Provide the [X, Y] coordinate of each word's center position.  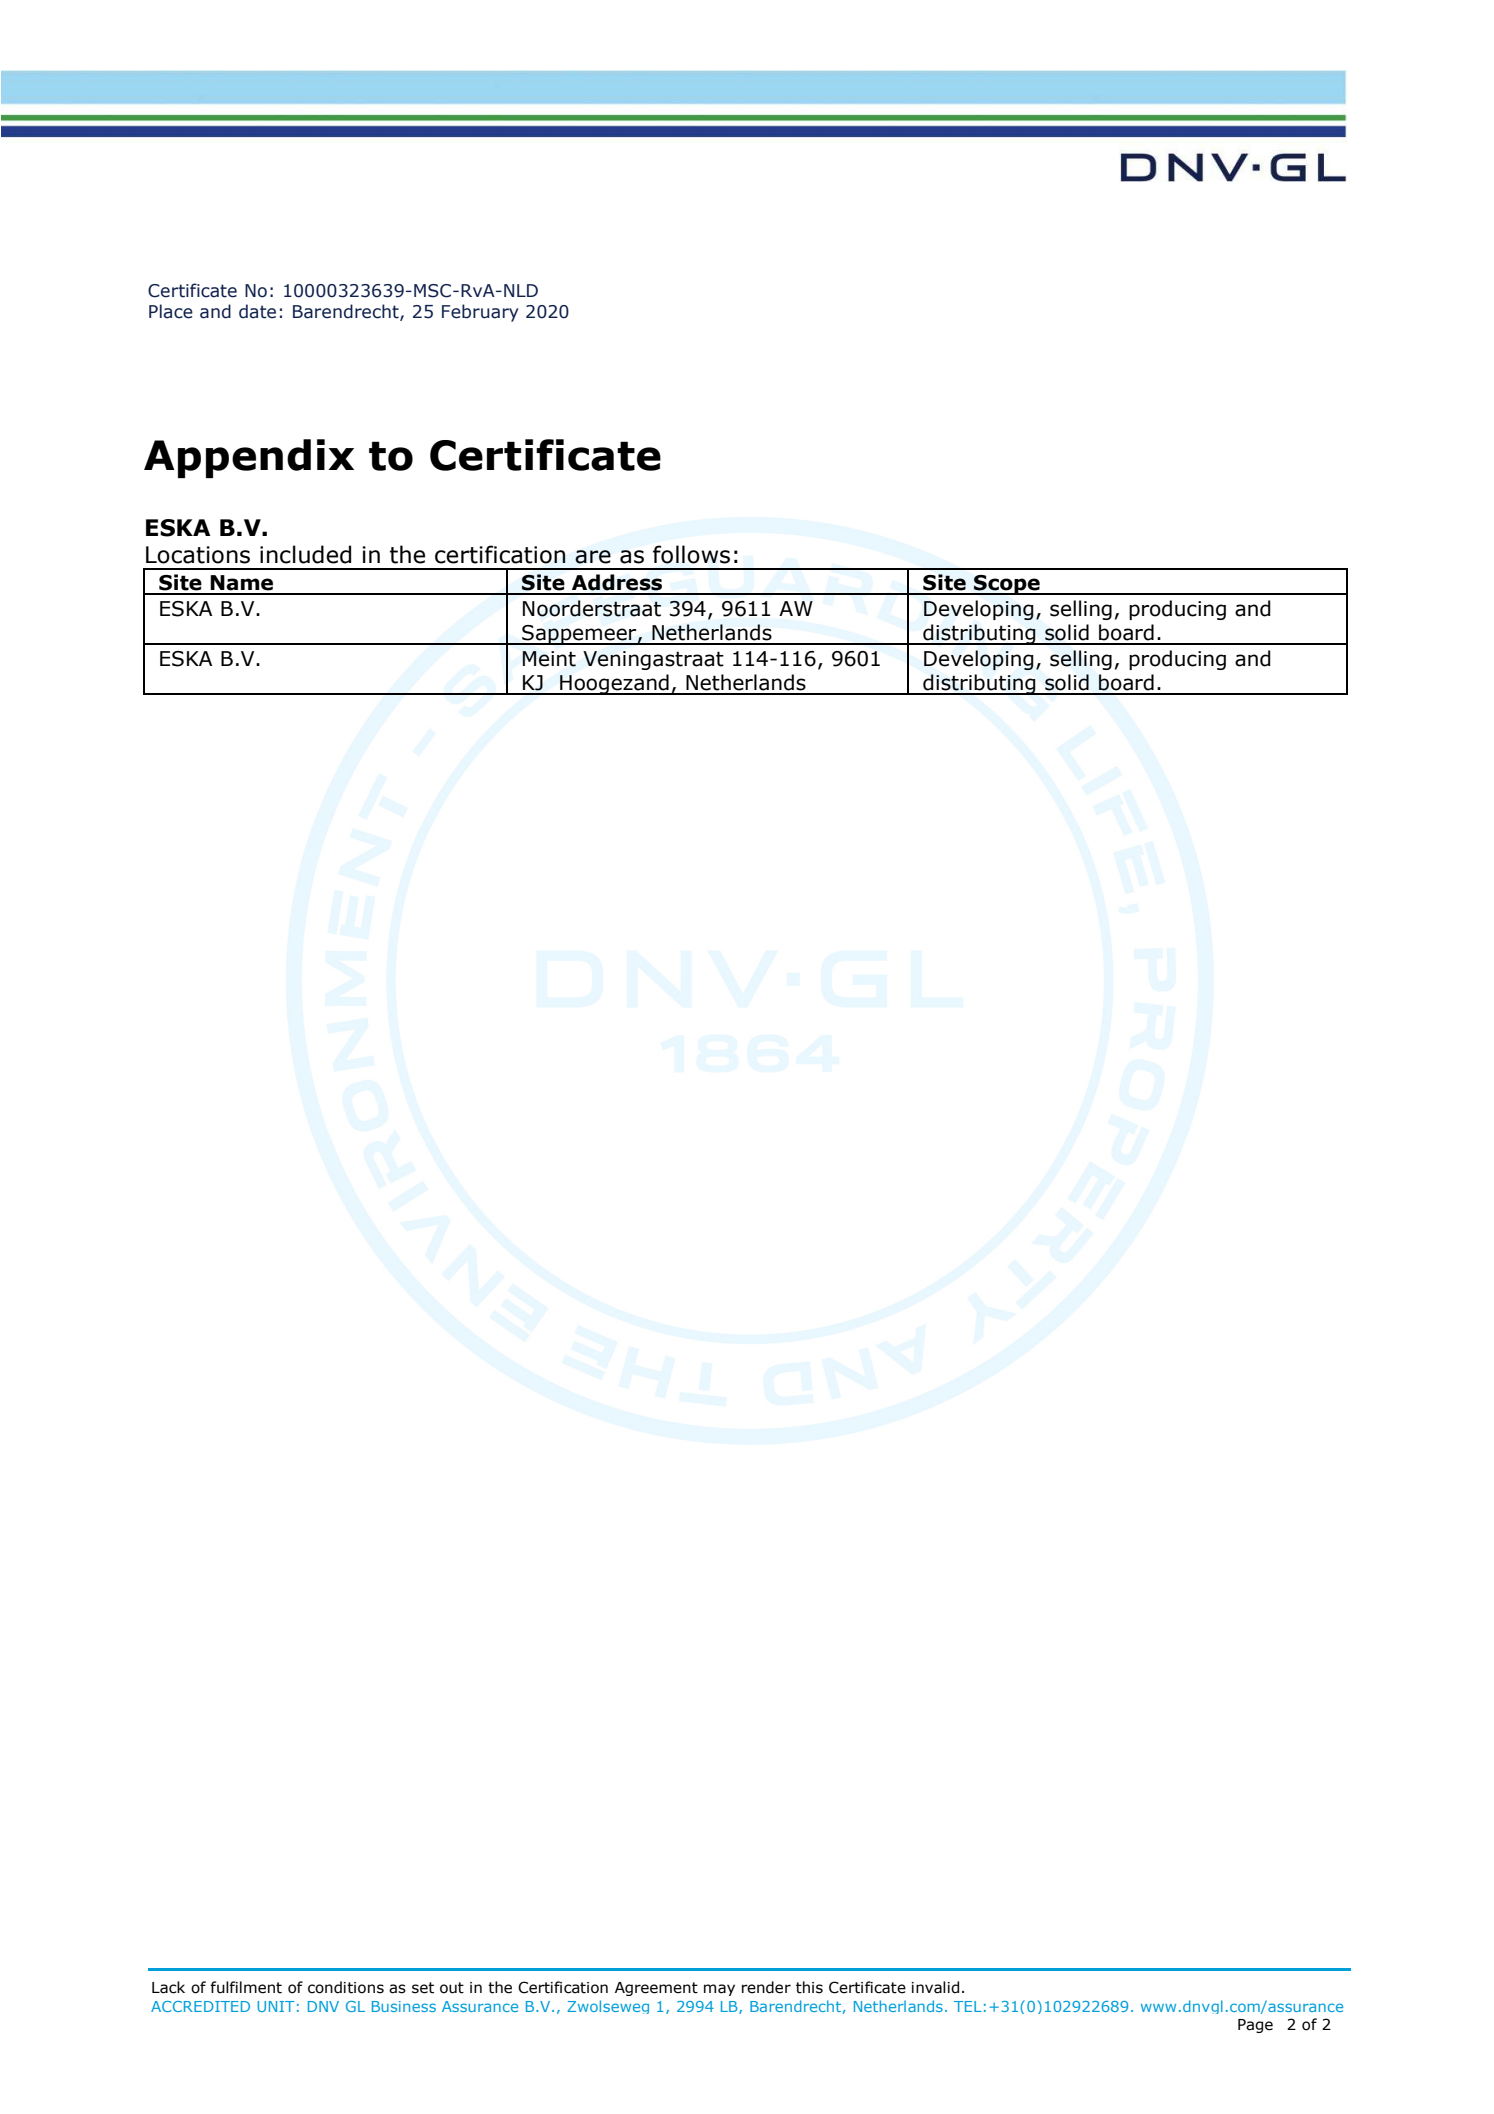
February [480, 313]
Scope [1007, 585]
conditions [346, 1987]
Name [241, 583]
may [719, 1990]
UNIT [275, 2006]
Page [1255, 2026]
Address [617, 582]
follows [691, 554]
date [257, 311]
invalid [935, 1987]
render [766, 1987]
